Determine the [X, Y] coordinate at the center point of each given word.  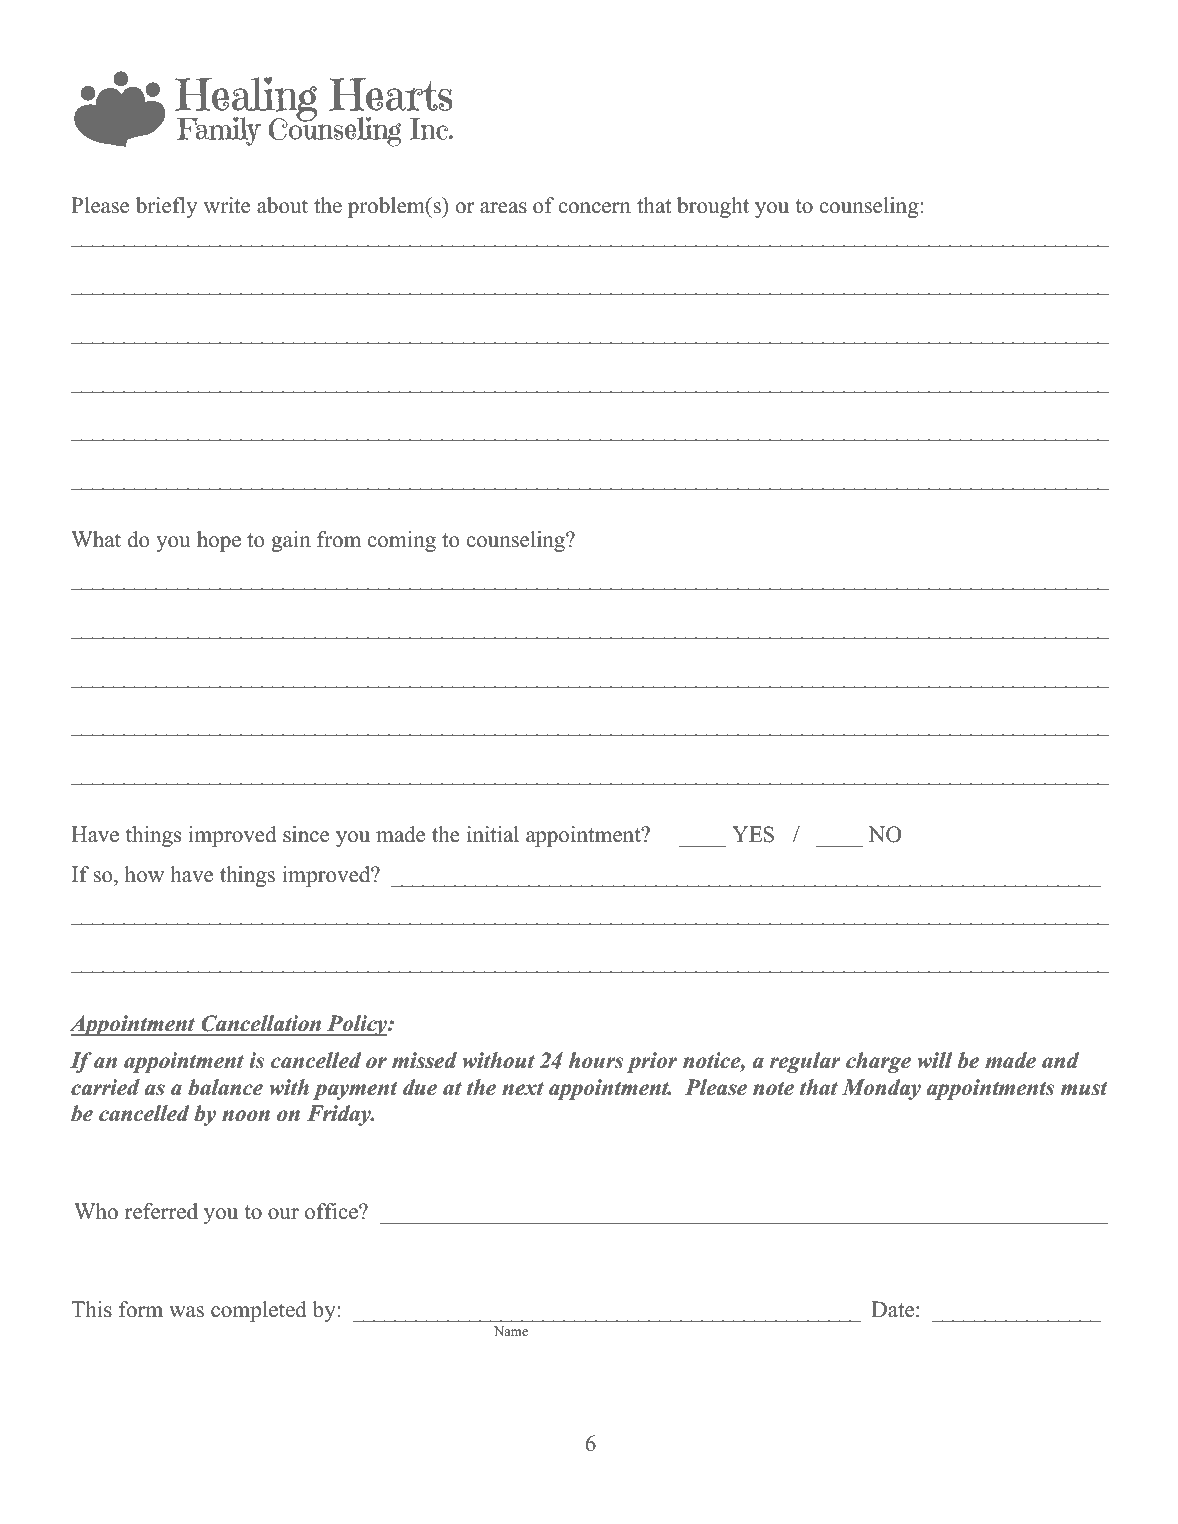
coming [402, 541]
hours [596, 1060]
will [934, 1060]
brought [713, 207]
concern [595, 208]
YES [753, 834]
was [186, 1312]
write [227, 205]
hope [219, 541]
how [144, 874]
